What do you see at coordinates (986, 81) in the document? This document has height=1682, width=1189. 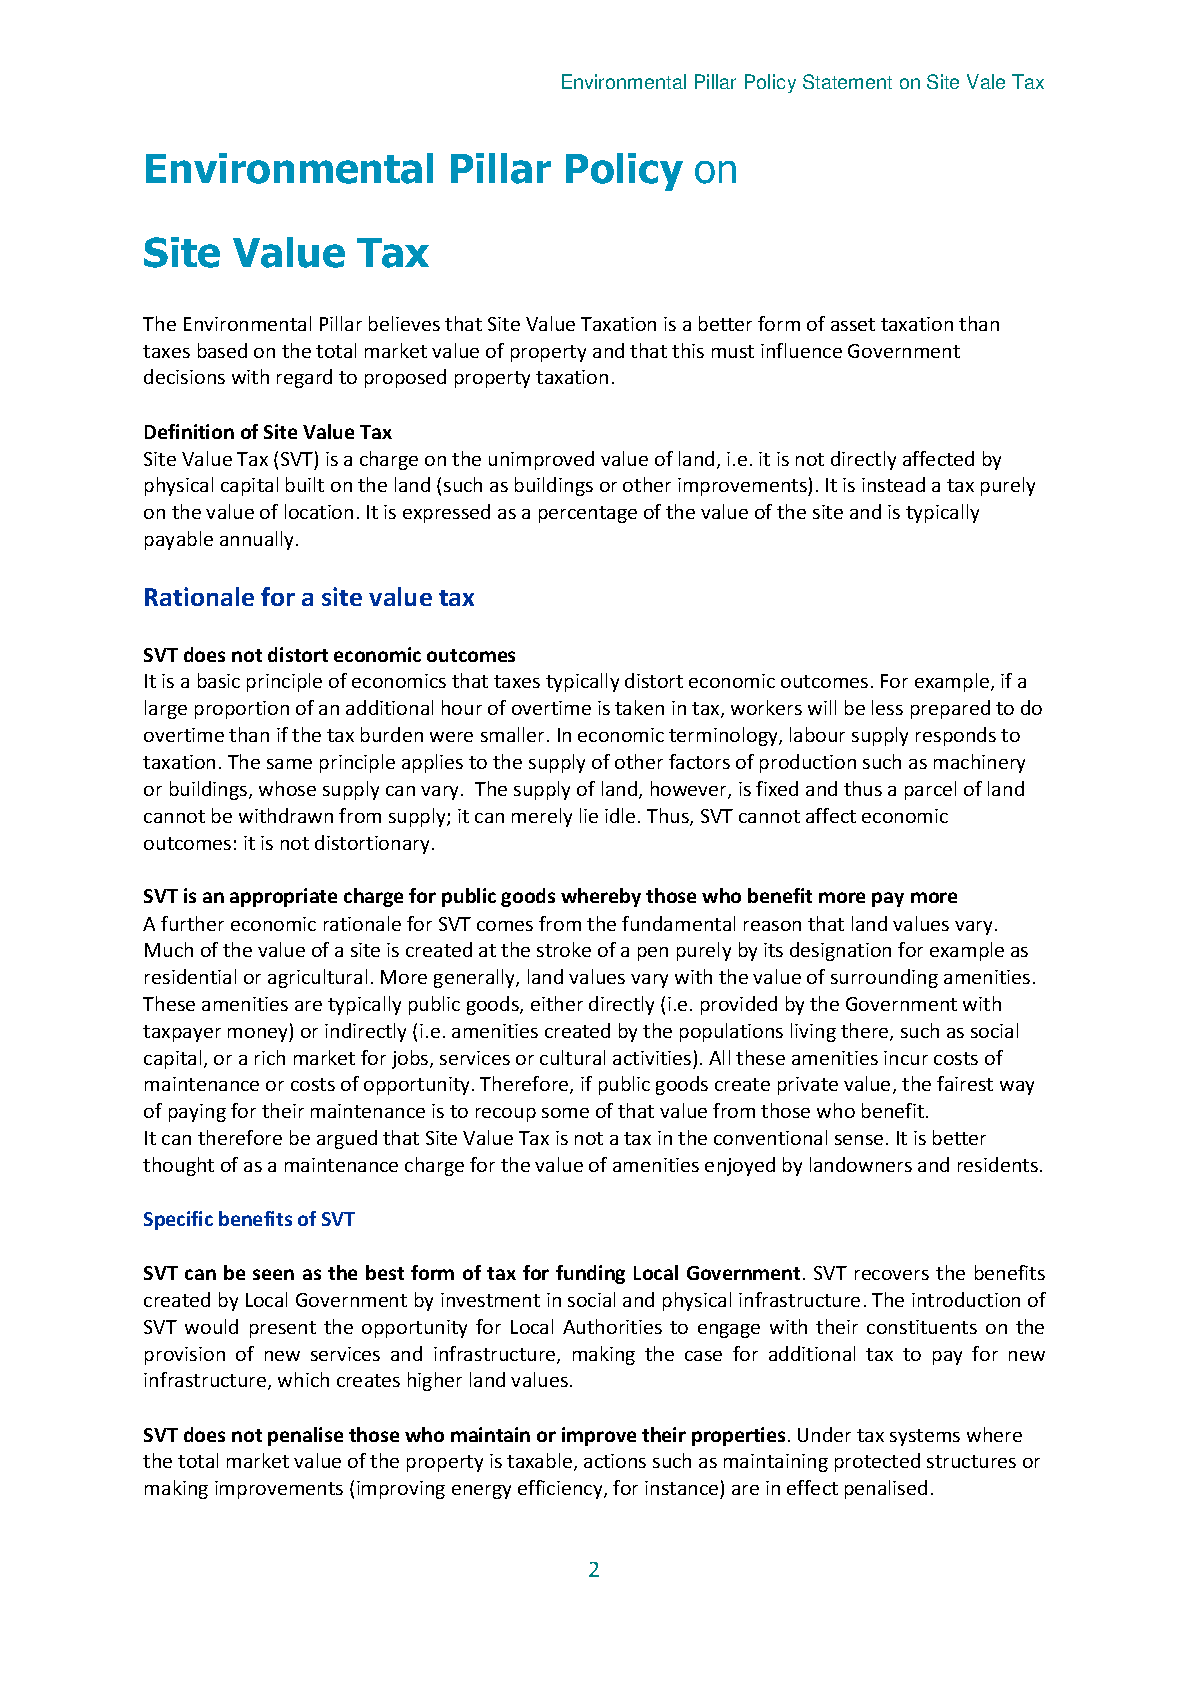 I see `Vale` at bounding box center [986, 81].
